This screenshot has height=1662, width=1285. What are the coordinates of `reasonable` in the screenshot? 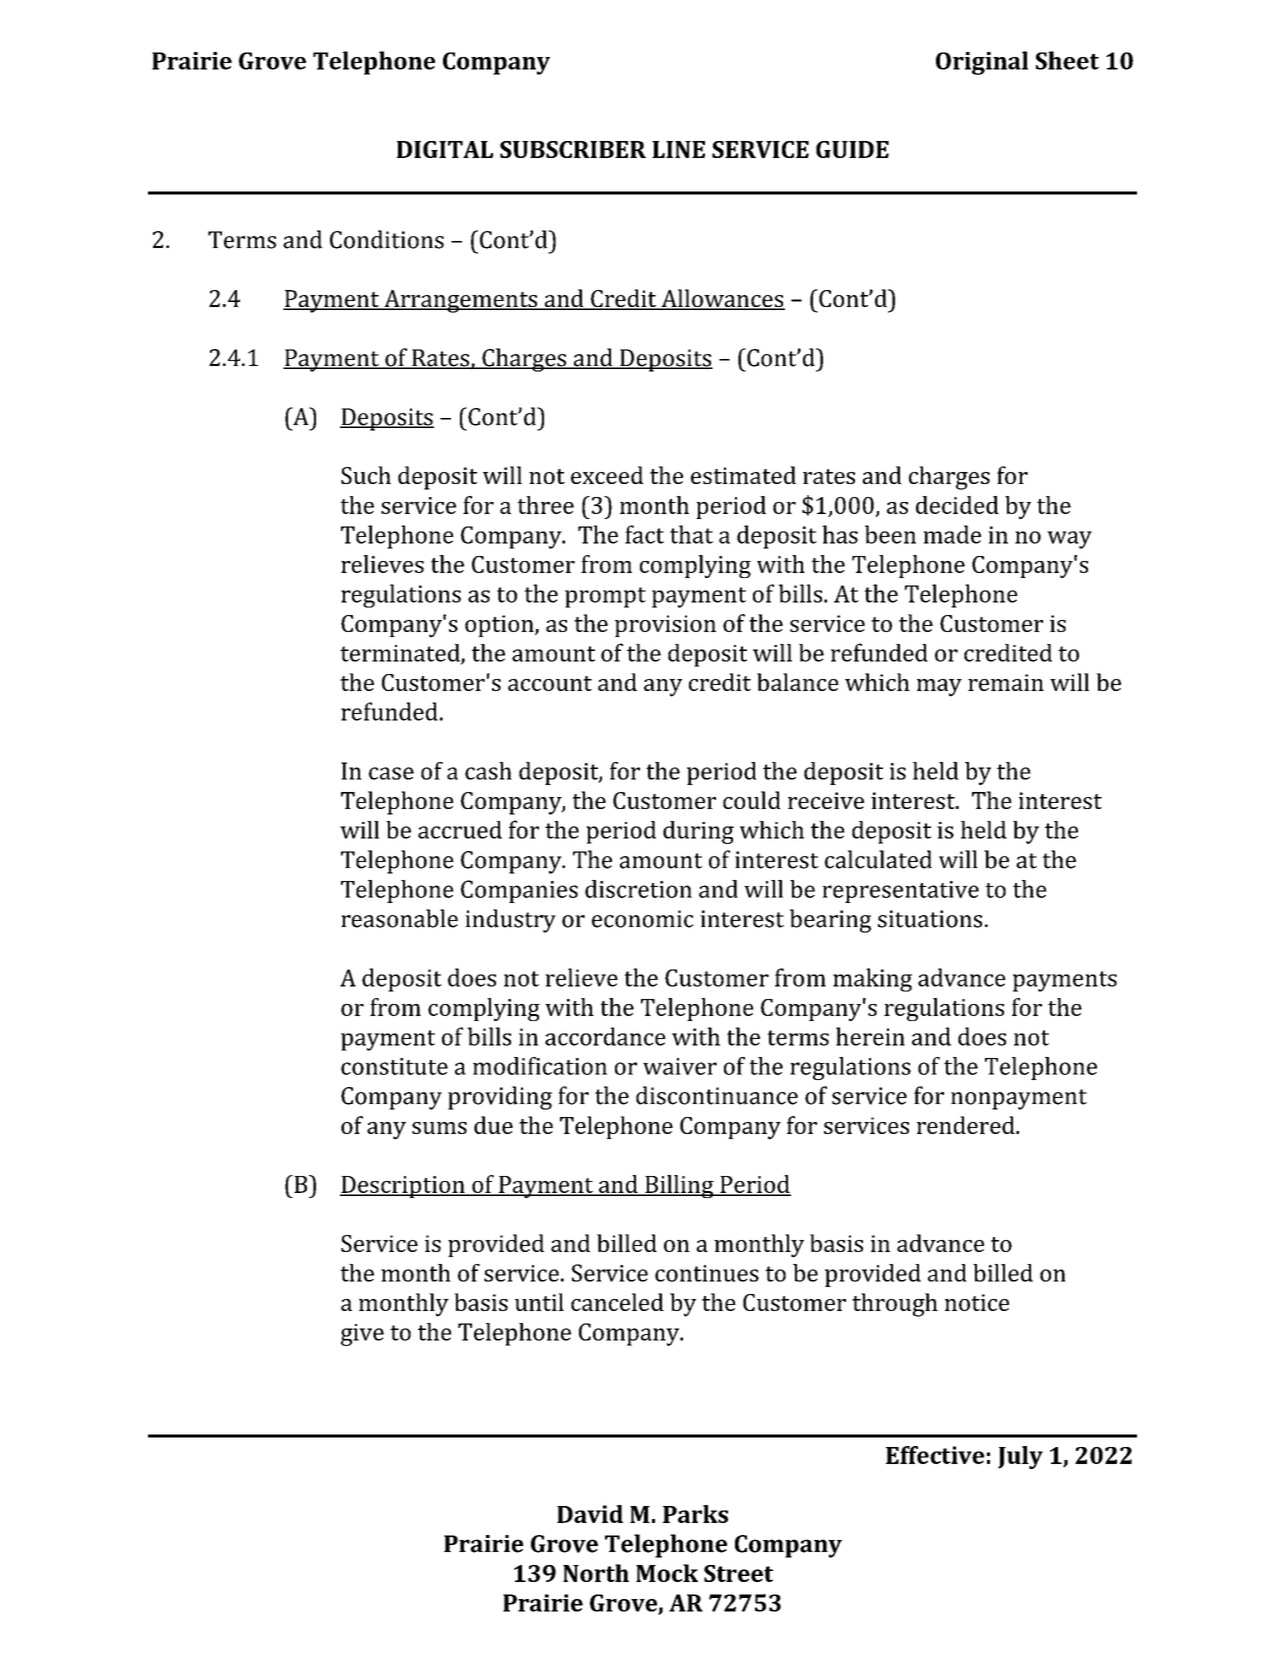 It's located at (399, 918).
